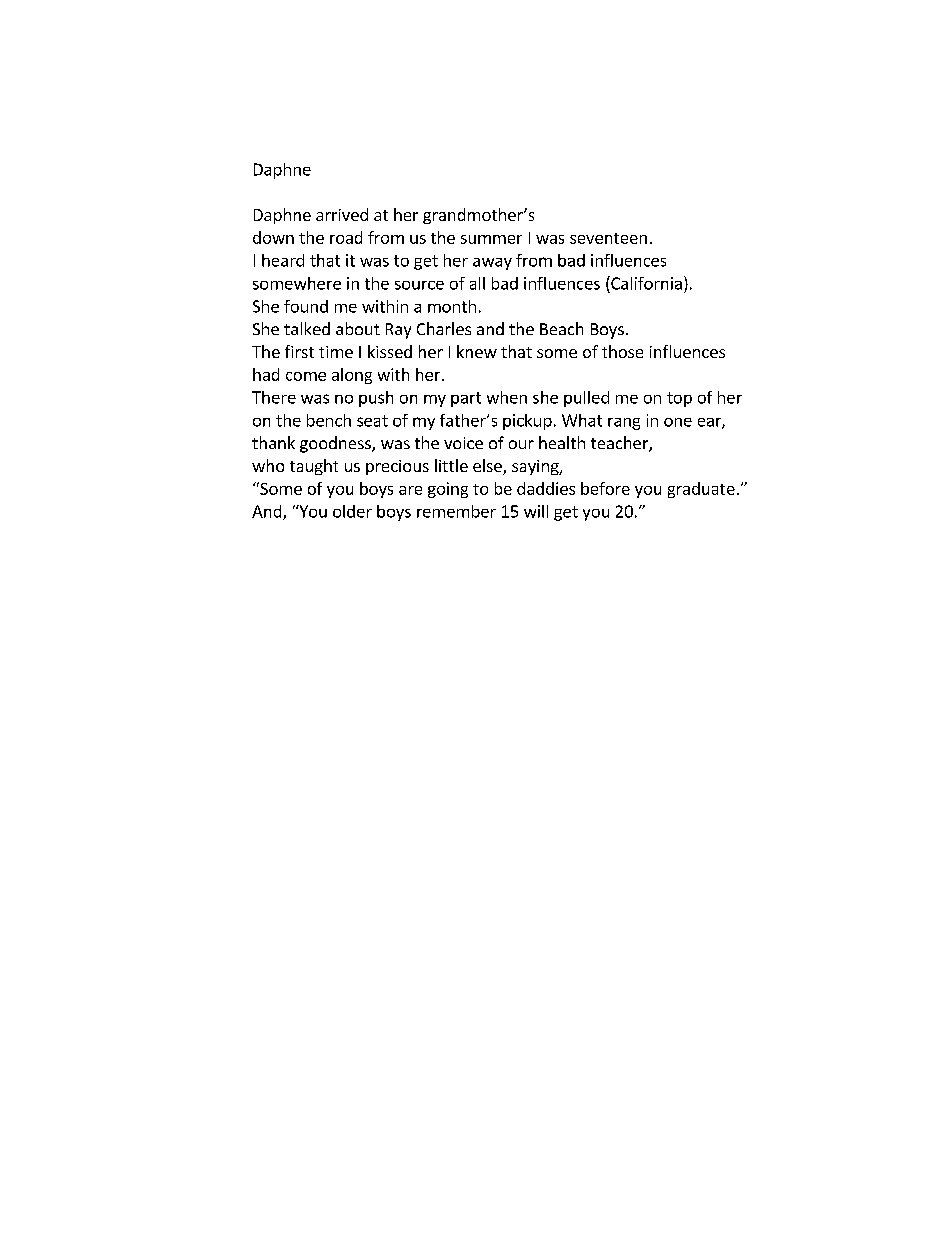 This screenshot has height=1233, width=952. Describe the element at coordinates (336, 352) in the screenshot. I see `time` at that location.
